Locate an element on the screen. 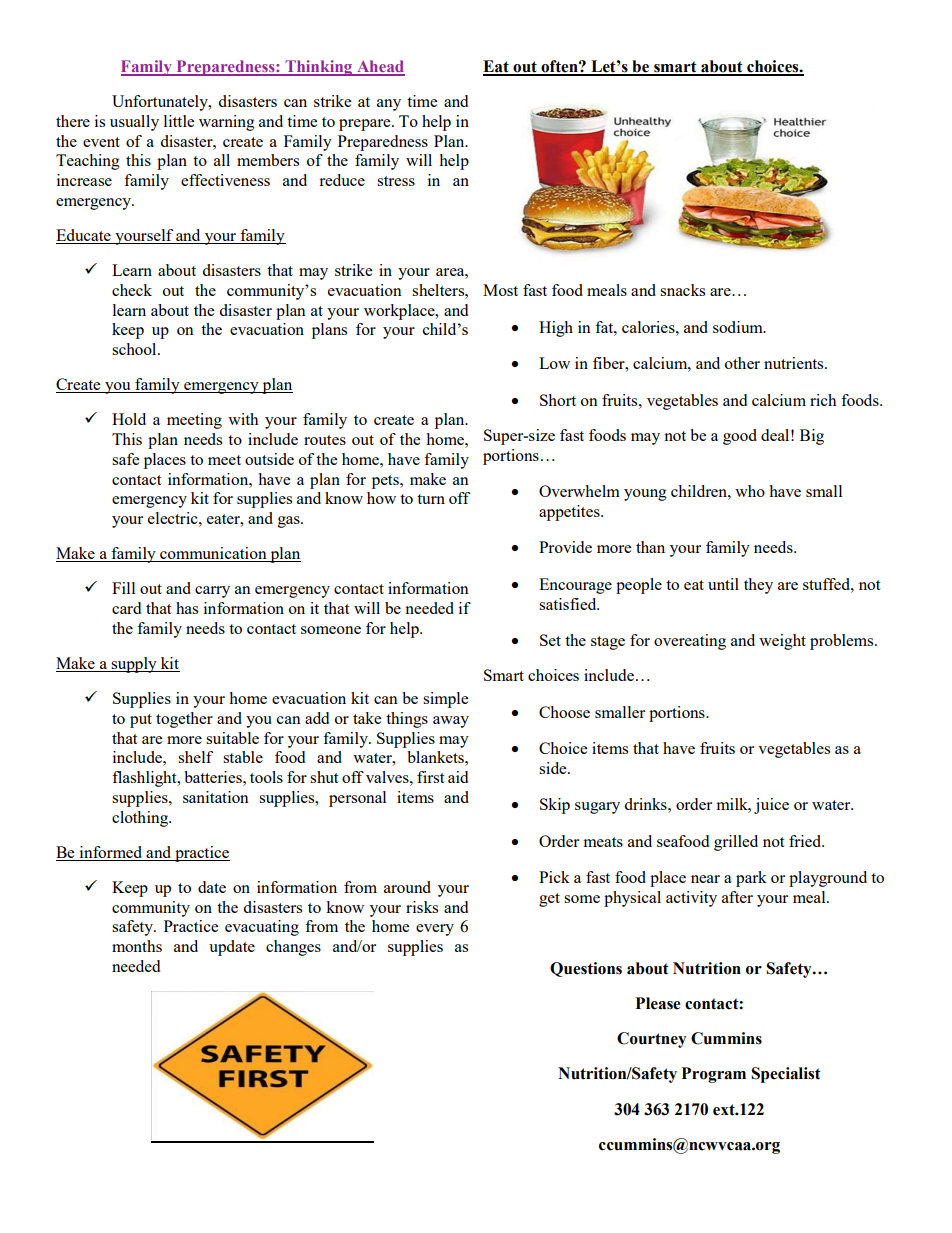  Questions is located at coordinates (586, 969).
